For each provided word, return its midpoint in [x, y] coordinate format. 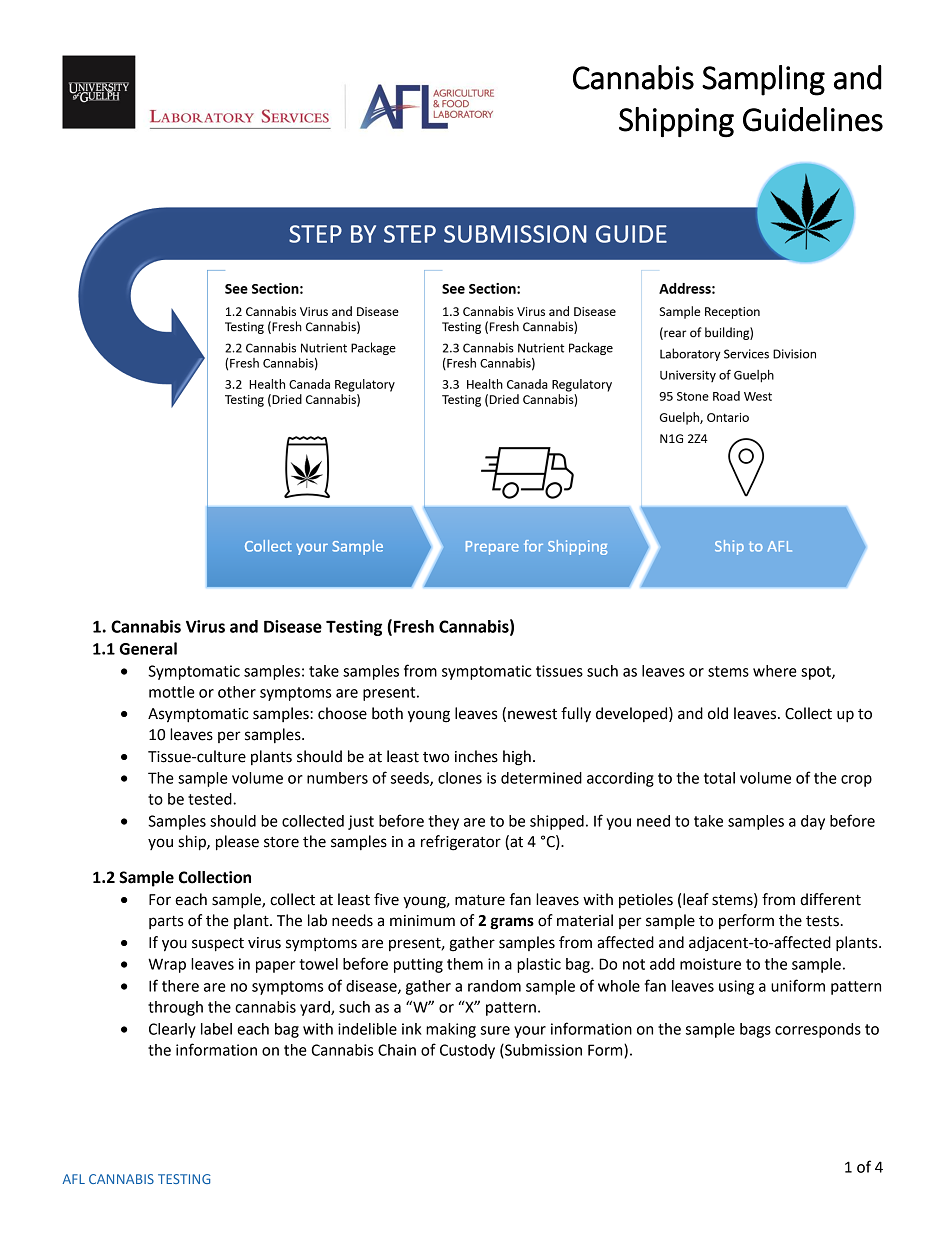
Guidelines [813, 119]
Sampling [763, 80]
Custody [467, 1051]
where [775, 671]
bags [755, 1030]
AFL [74, 1179]
